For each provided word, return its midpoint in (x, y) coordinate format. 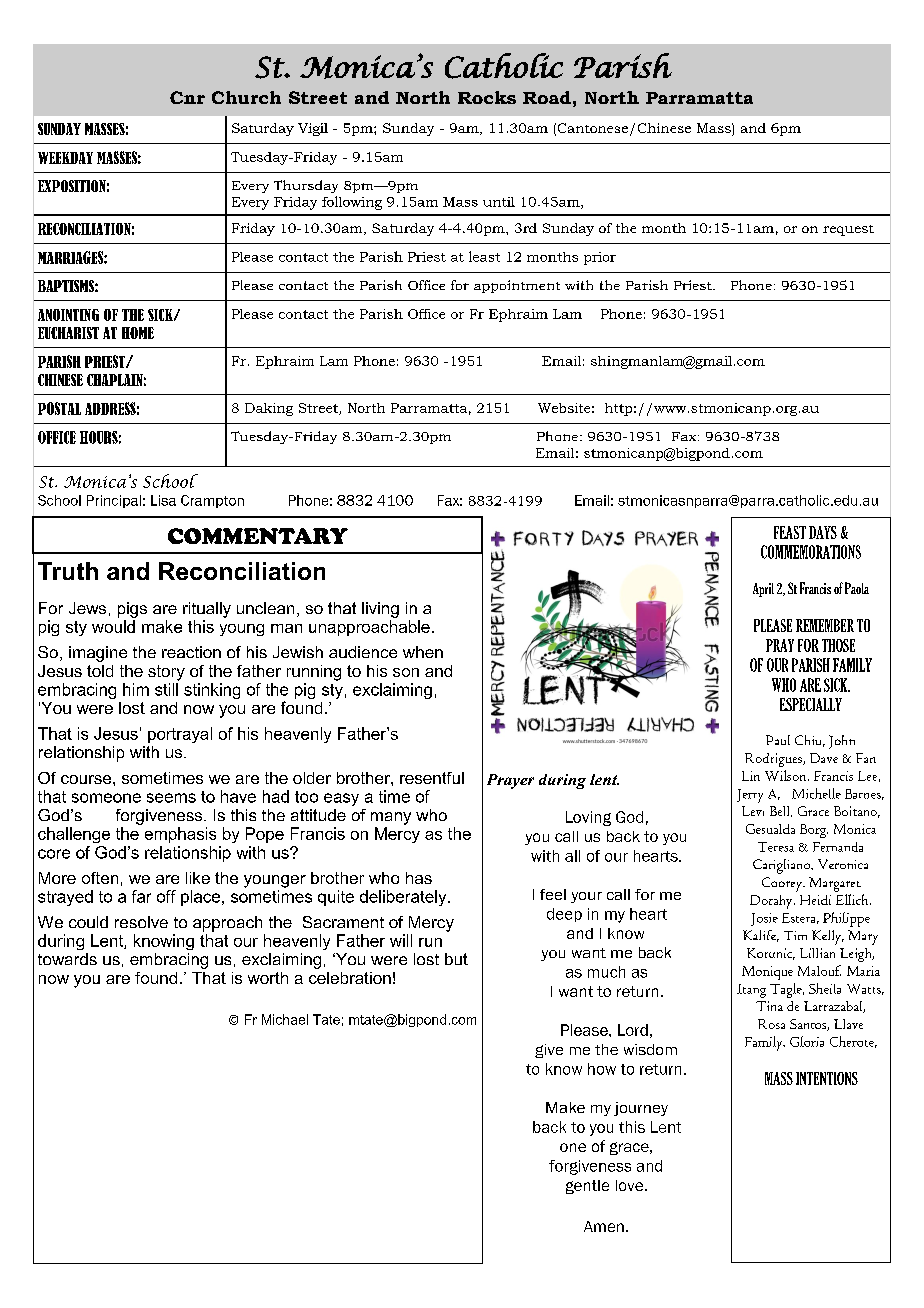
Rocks (487, 97)
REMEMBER (825, 625)
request (848, 230)
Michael (285, 1019)
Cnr (187, 97)
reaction (191, 652)
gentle (587, 1187)
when (423, 652)
